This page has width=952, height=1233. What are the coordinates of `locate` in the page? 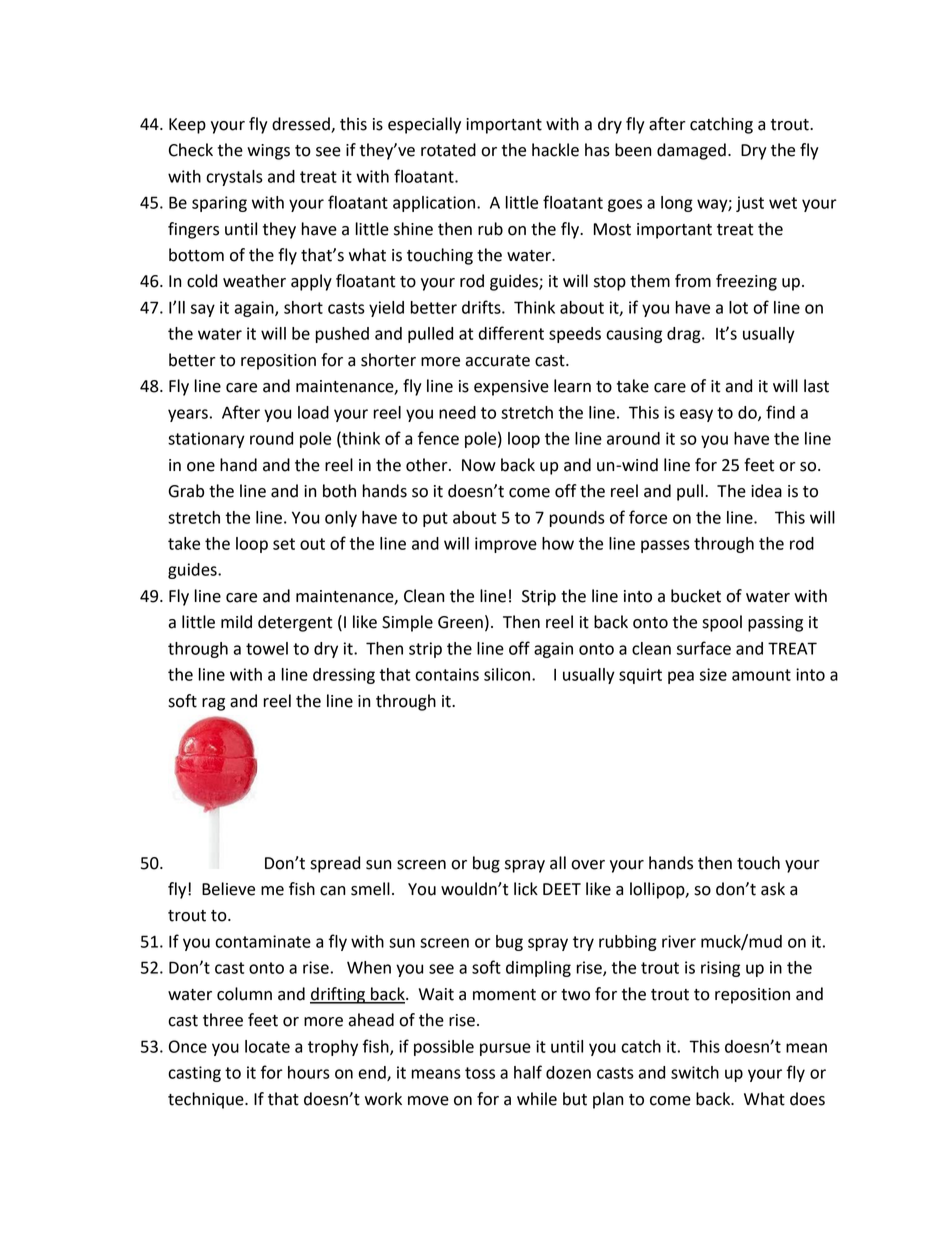 It's located at (267, 1046).
